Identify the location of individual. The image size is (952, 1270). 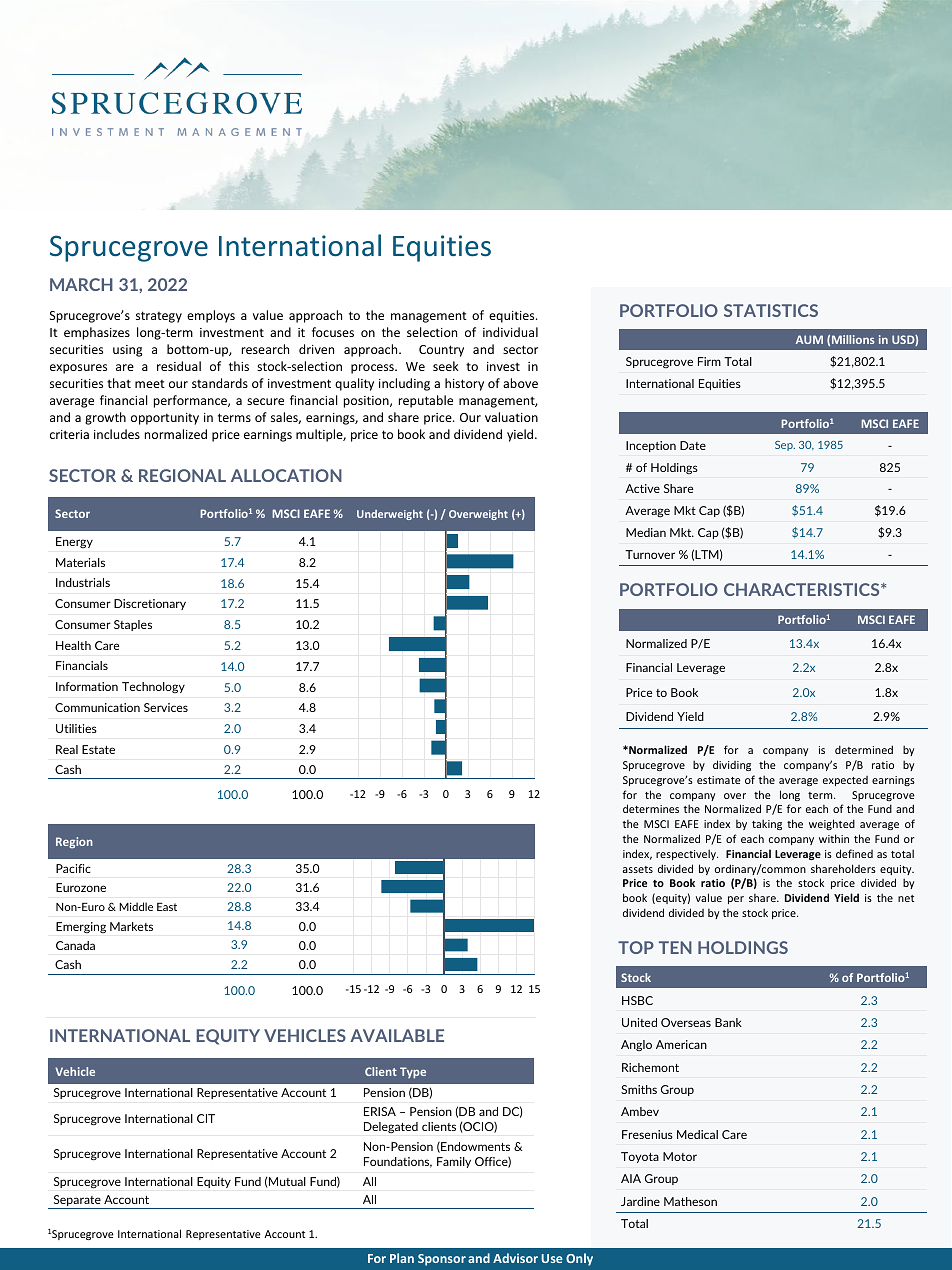
(510, 332).
